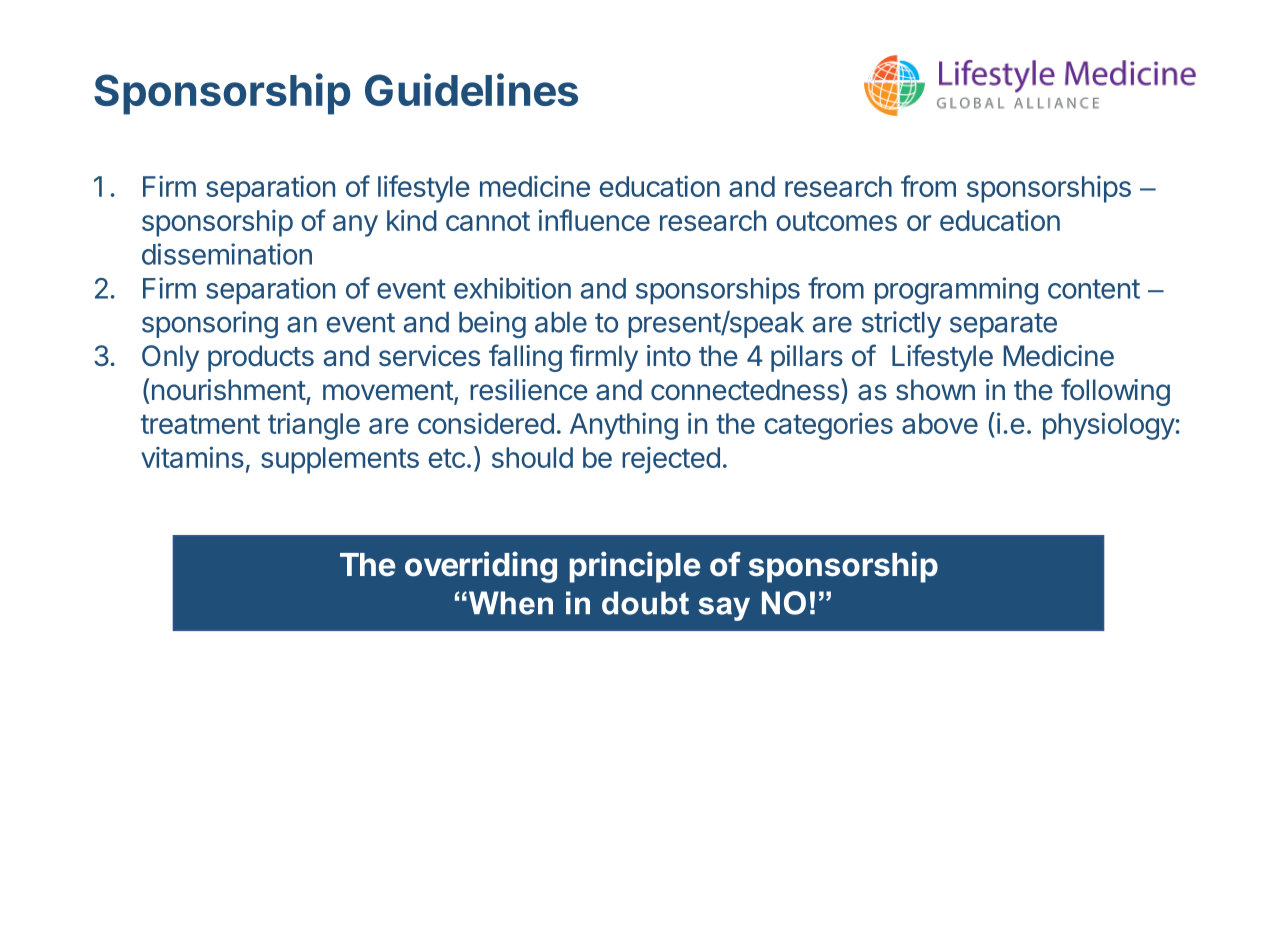 The image size is (1270, 952). What do you see at coordinates (512, 288) in the page?
I see `exhibition` at bounding box center [512, 288].
